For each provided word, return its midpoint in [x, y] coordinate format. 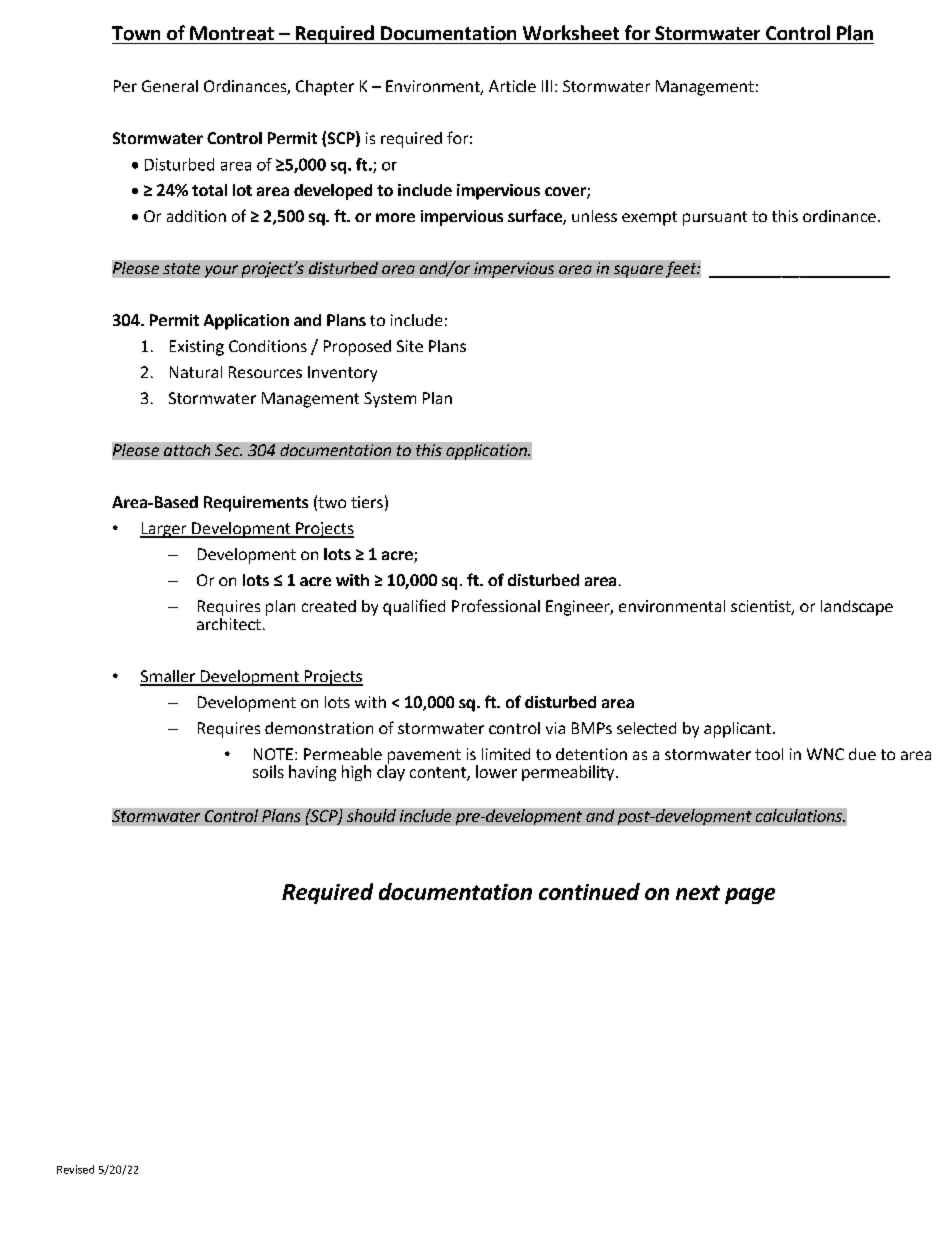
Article [512, 86]
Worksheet [571, 32]
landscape [857, 608]
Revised [75, 1169]
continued [589, 891]
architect [229, 622]
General [170, 86]
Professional [496, 605]
